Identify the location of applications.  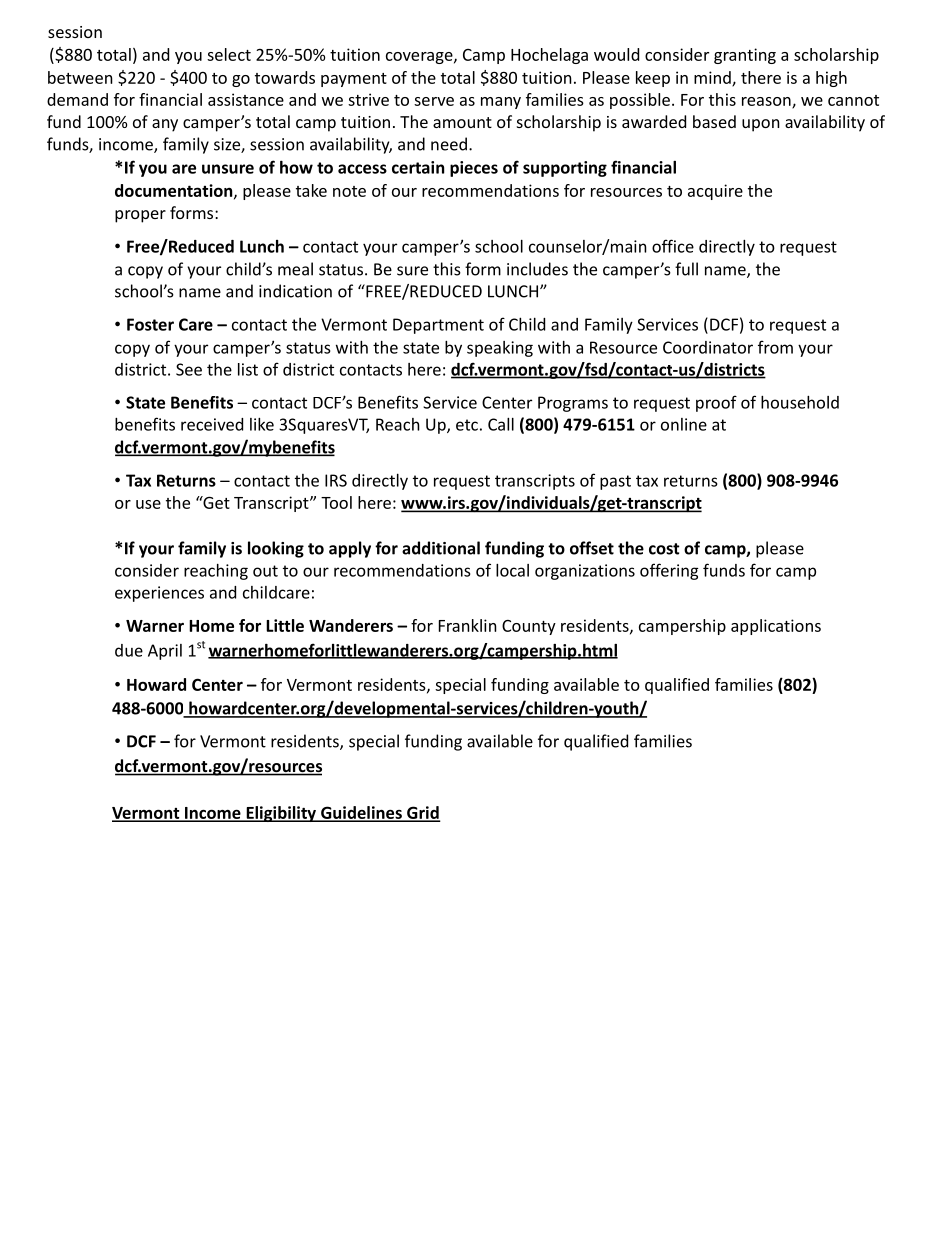
(776, 627).
